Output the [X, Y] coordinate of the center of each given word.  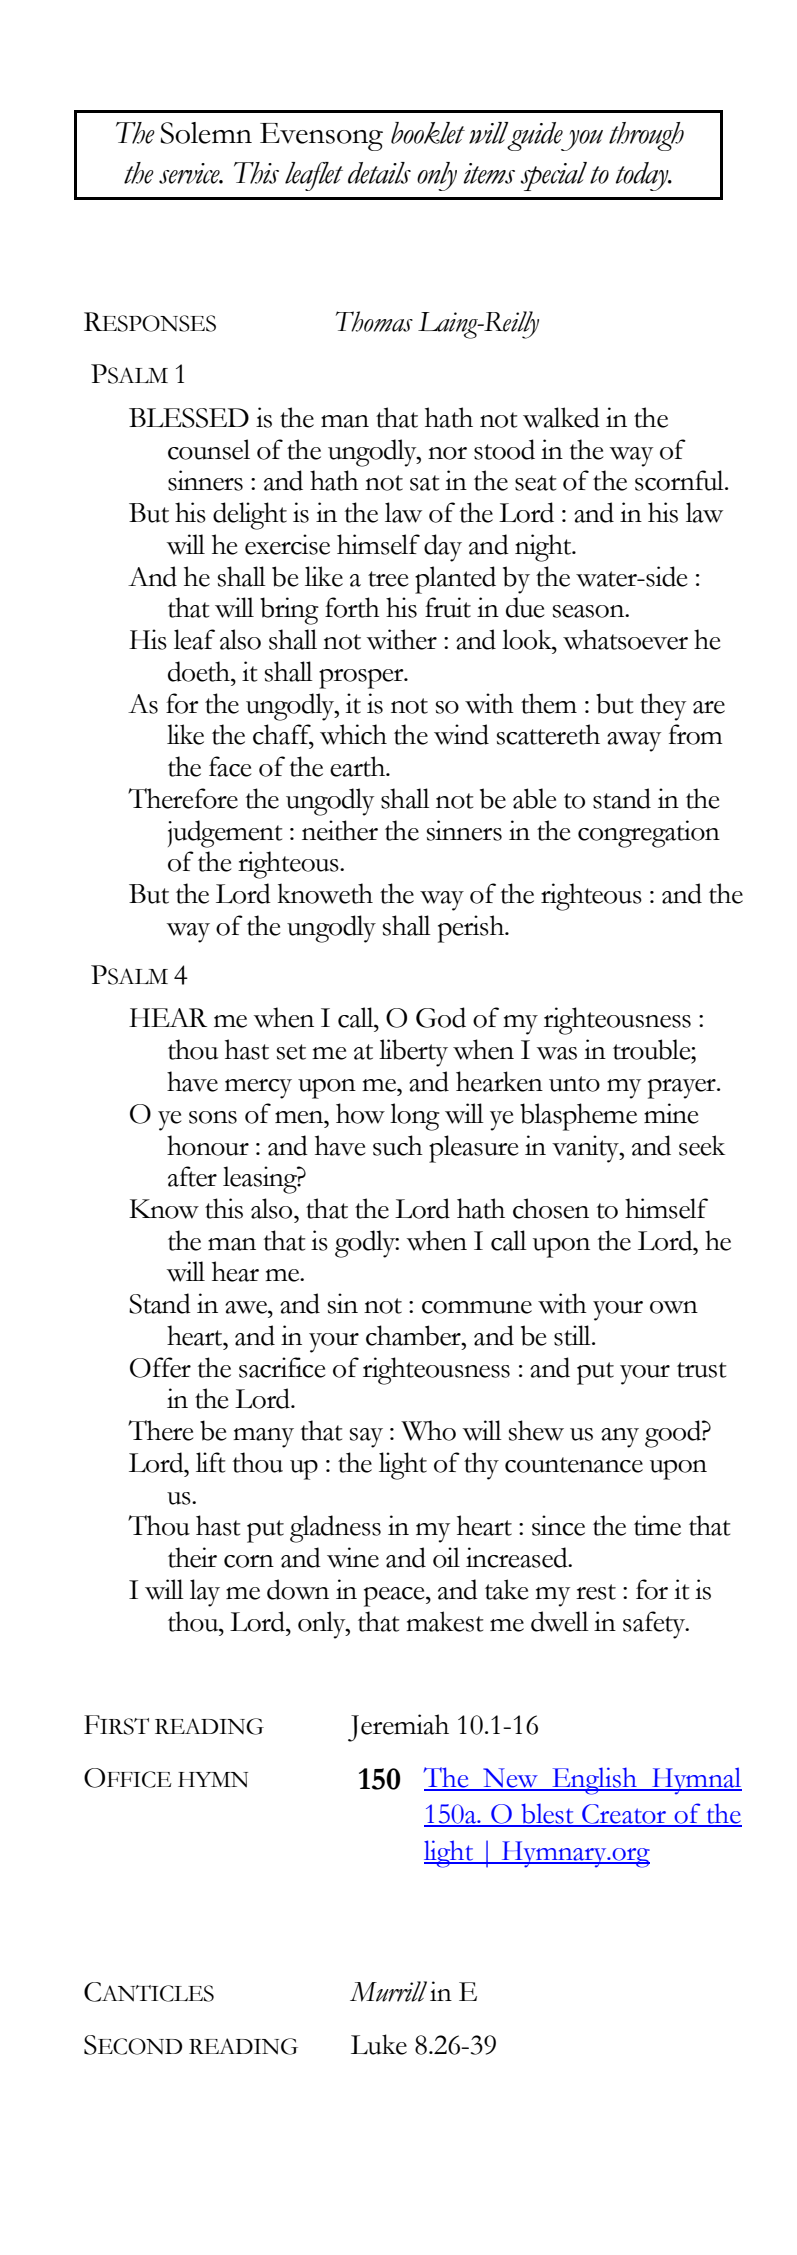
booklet [428, 133]
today [643, 176]
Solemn [206, 133]
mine [671, 1113]
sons [213, 1117]
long [415, 1117]
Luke [379, 2044]
